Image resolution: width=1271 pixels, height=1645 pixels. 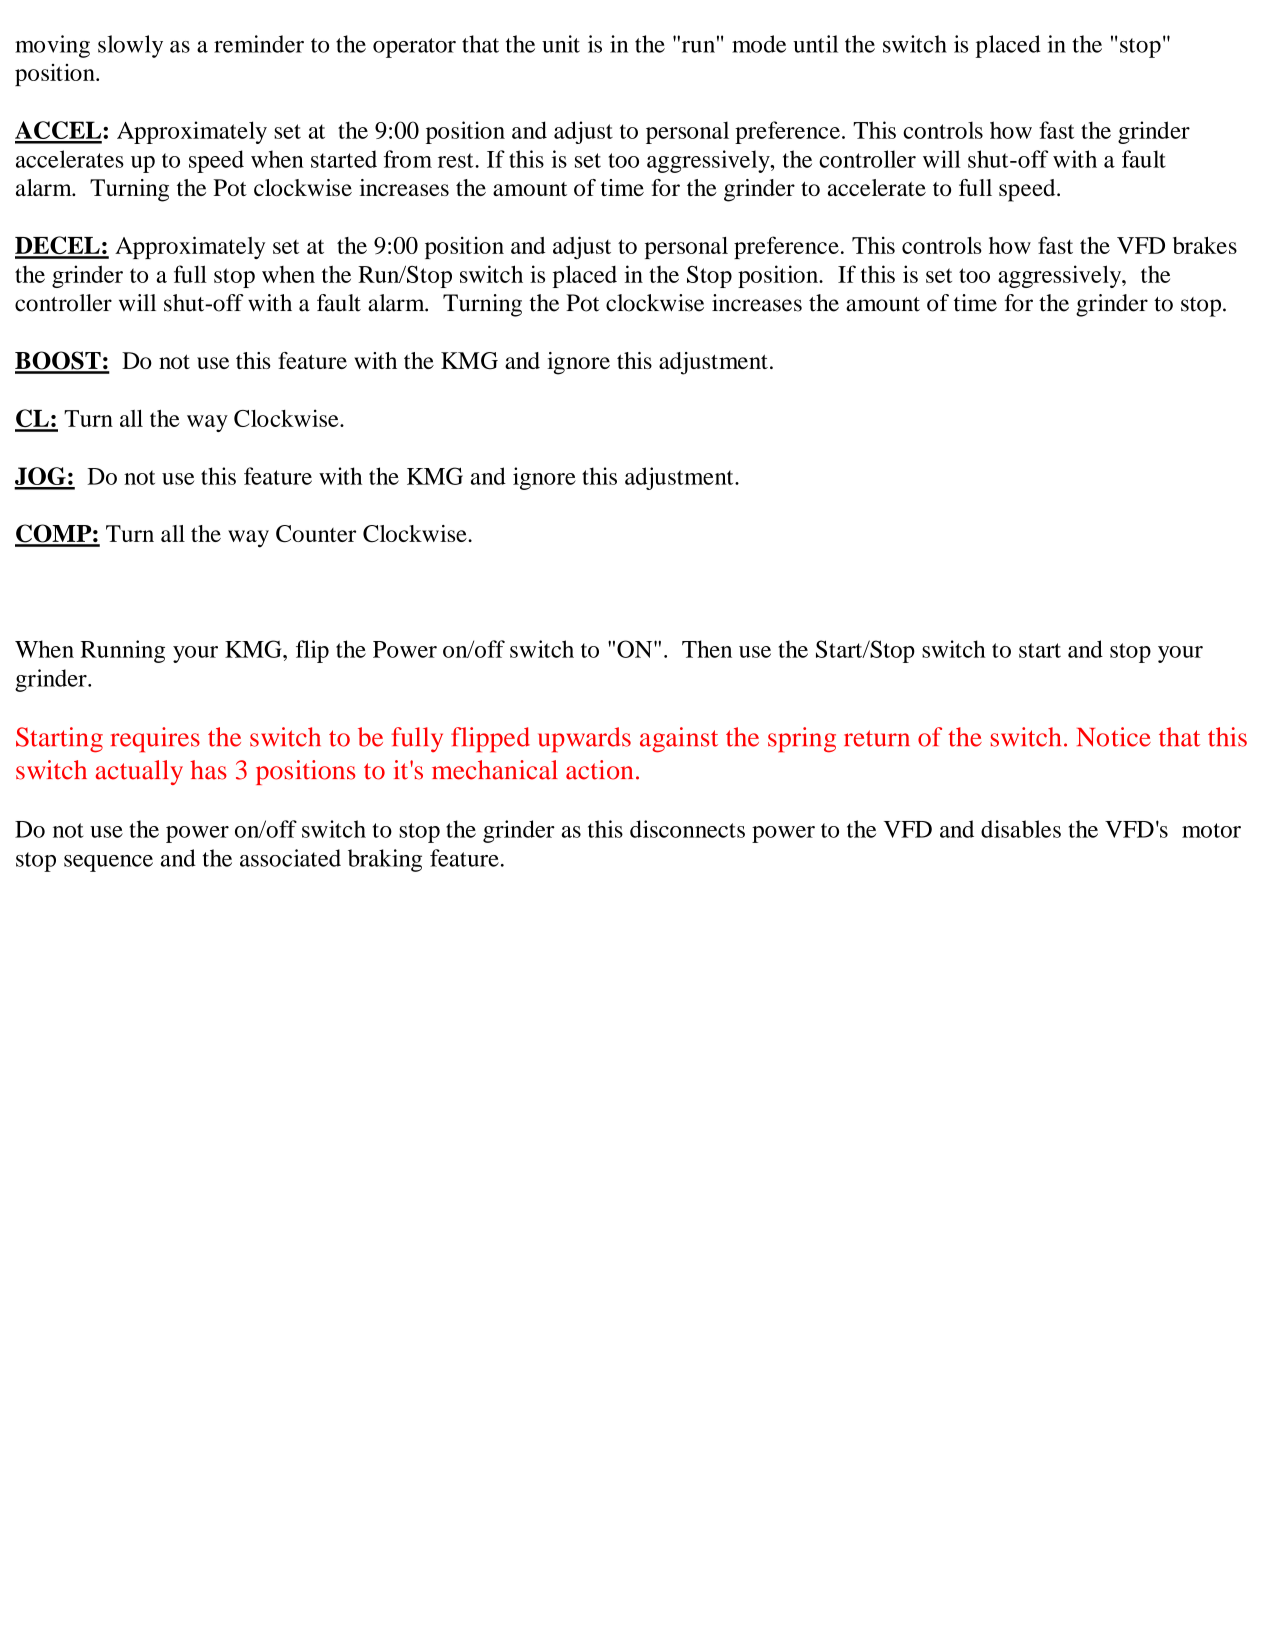 I want to click on slowly, so click(x=130, y=46).
